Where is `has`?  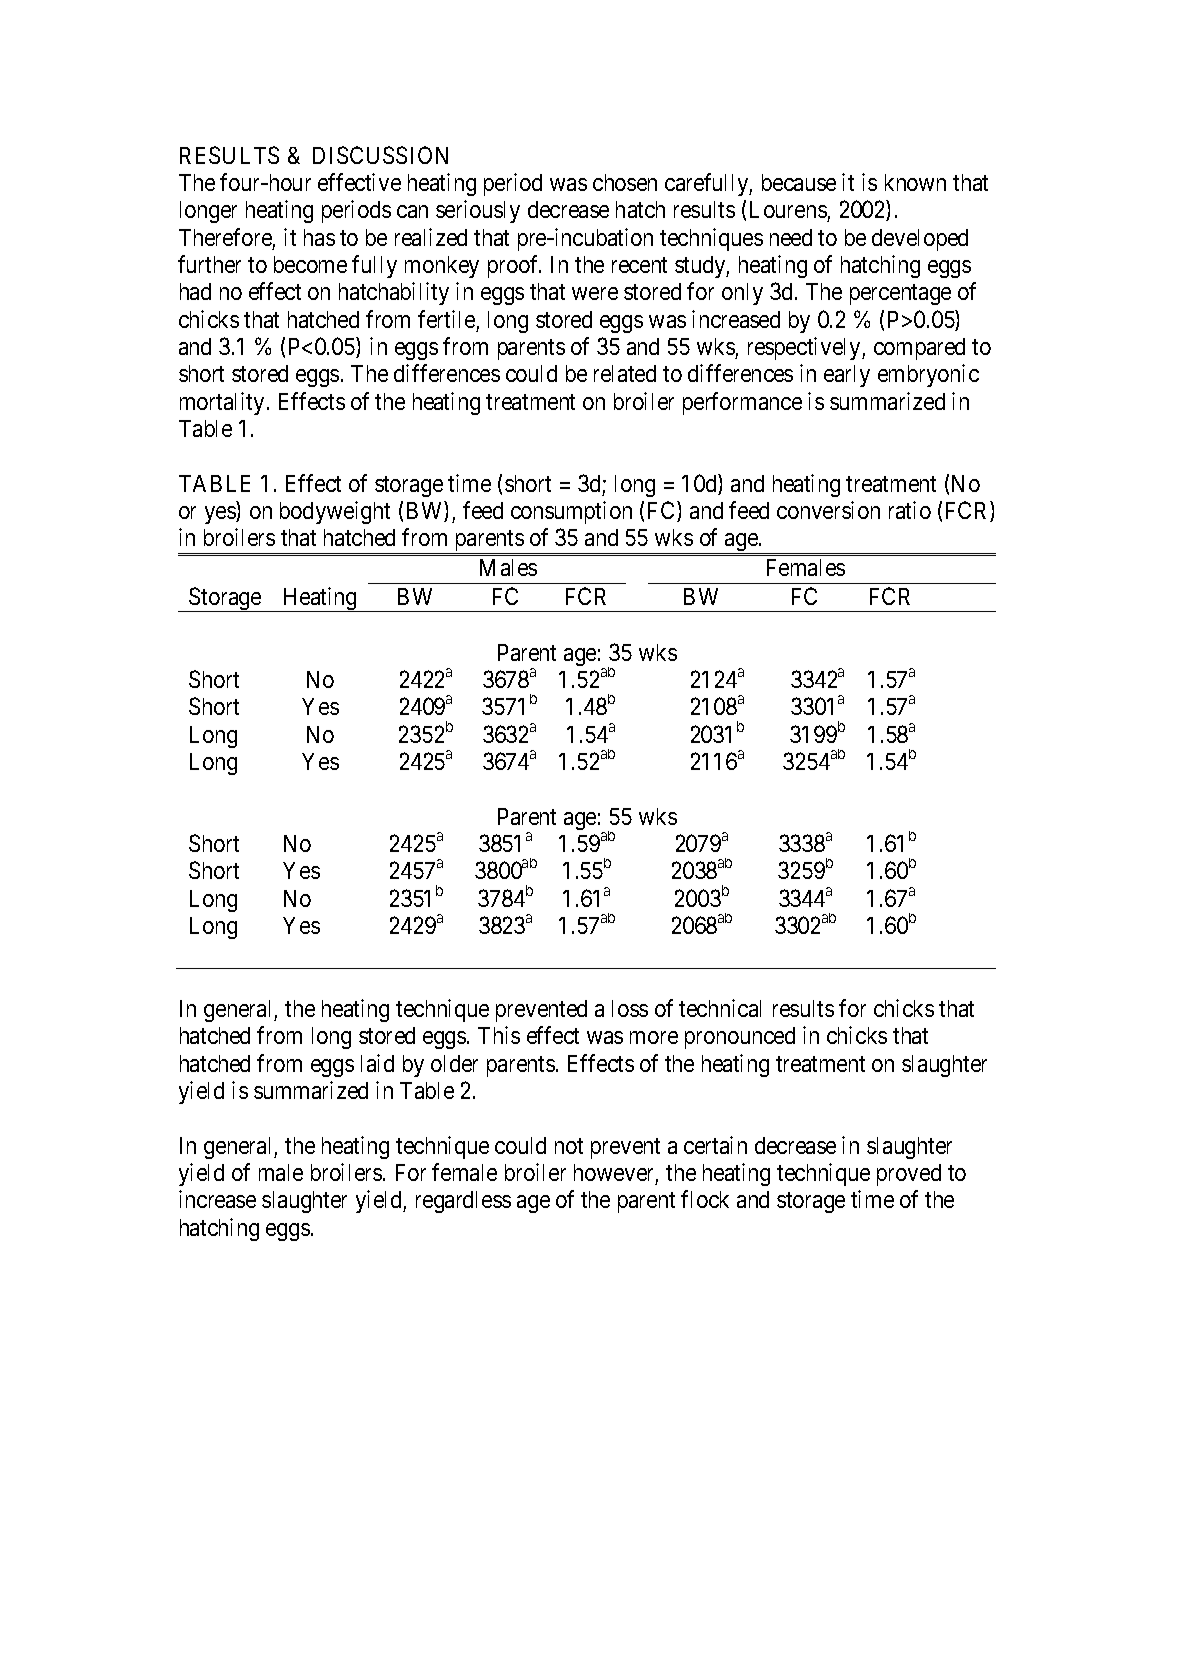
has is located at coordinates (319, 237).
